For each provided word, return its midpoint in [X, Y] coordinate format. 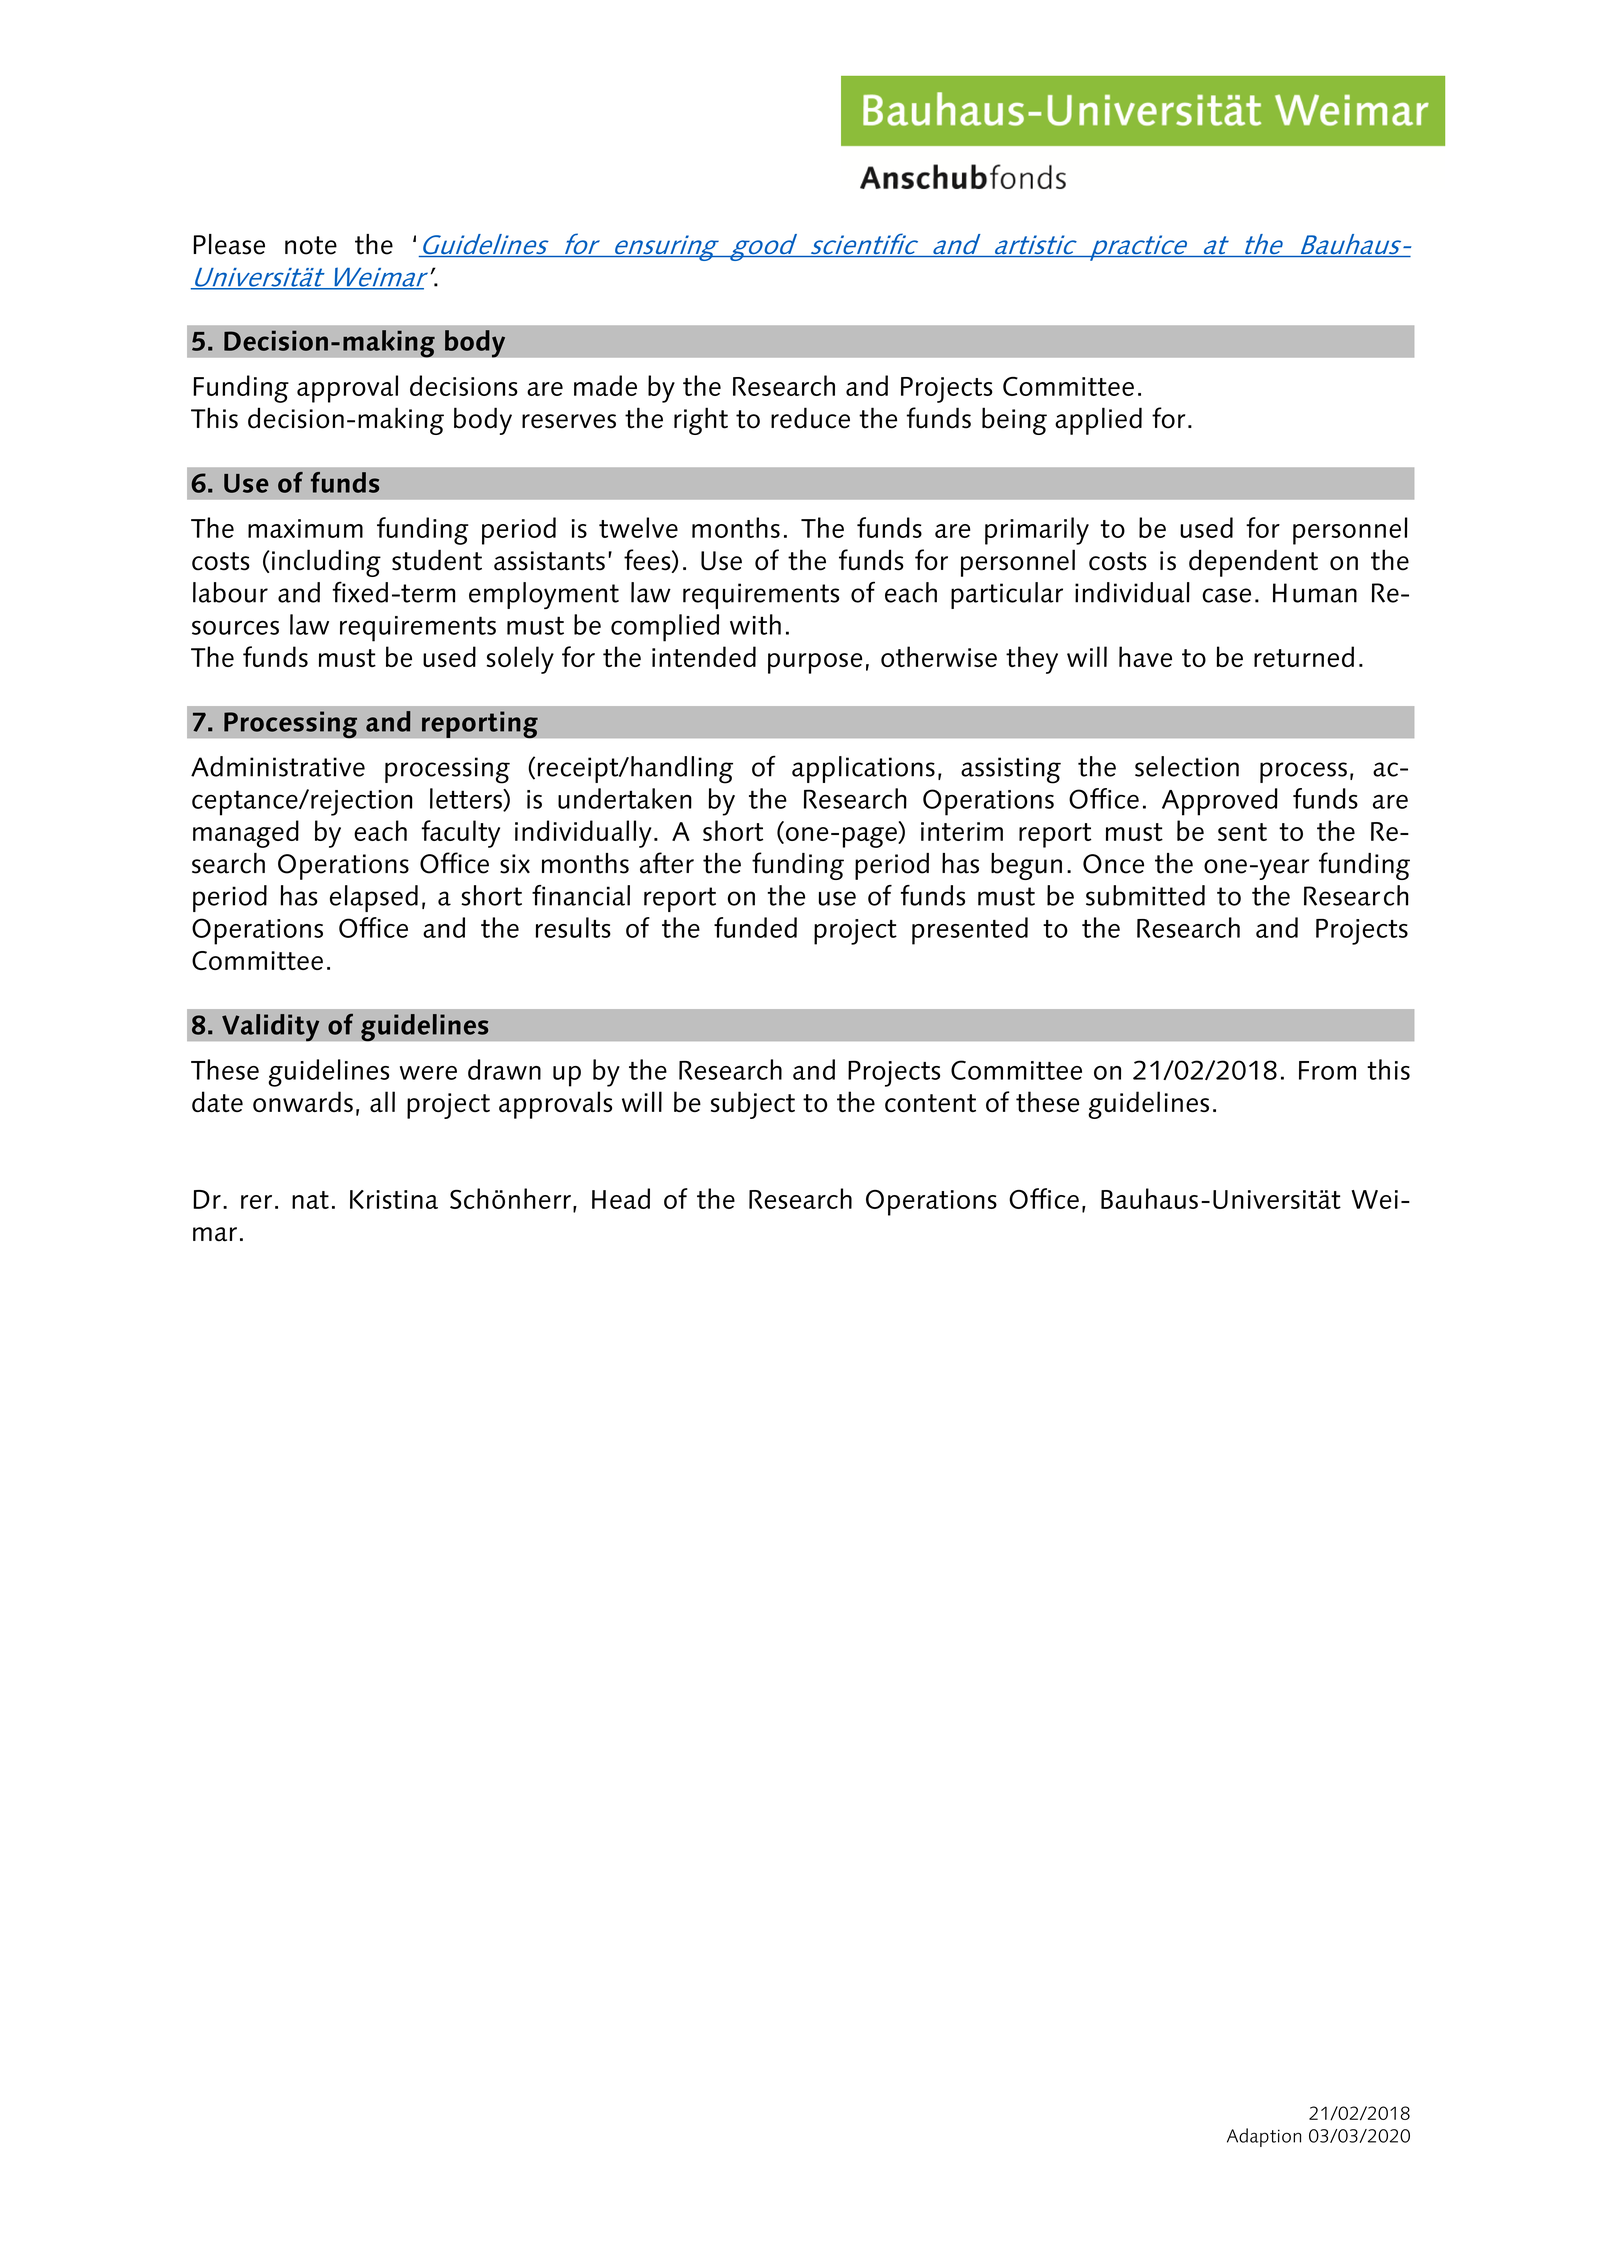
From [1327, 1070]
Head [621, 1198]
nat [310, 1200]
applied [1098, 421]
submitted [1145, 895]
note [311, 245]
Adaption [1264, 2137]
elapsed [374, 898]
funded [755, 927]
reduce [810, 418]
